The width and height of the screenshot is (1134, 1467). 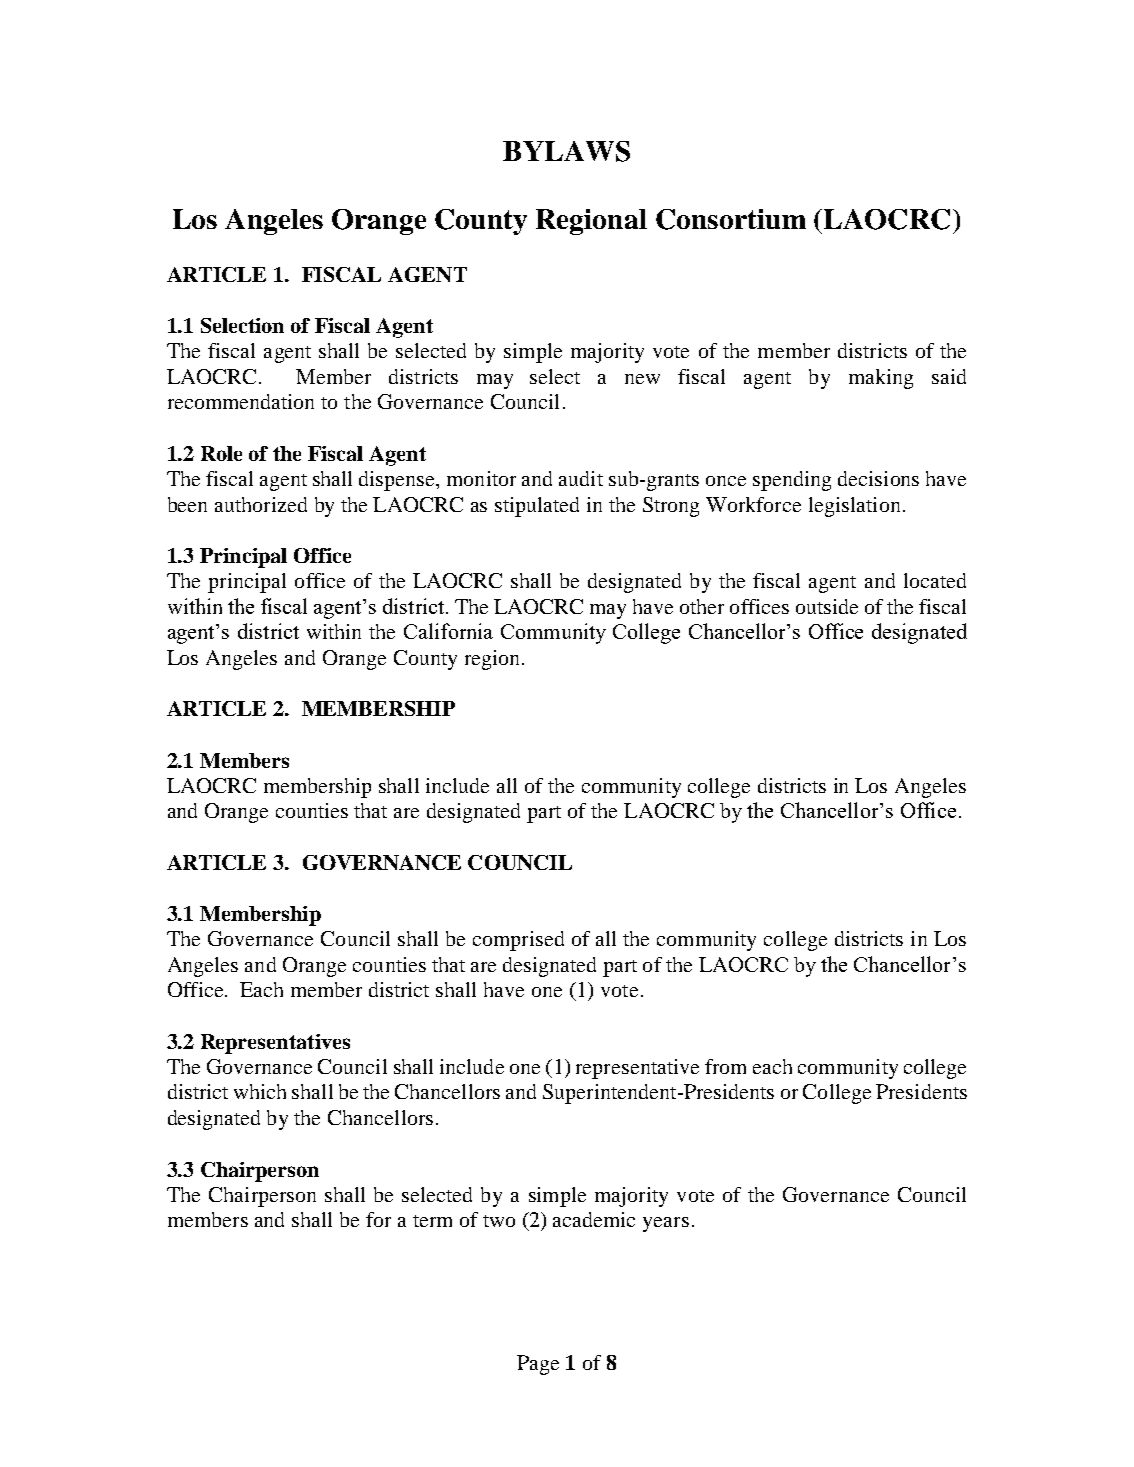 What do you see at coordinates (566, 151) in the screenshot?
I see `BYLAWS` at bounding box center [566, 151].
